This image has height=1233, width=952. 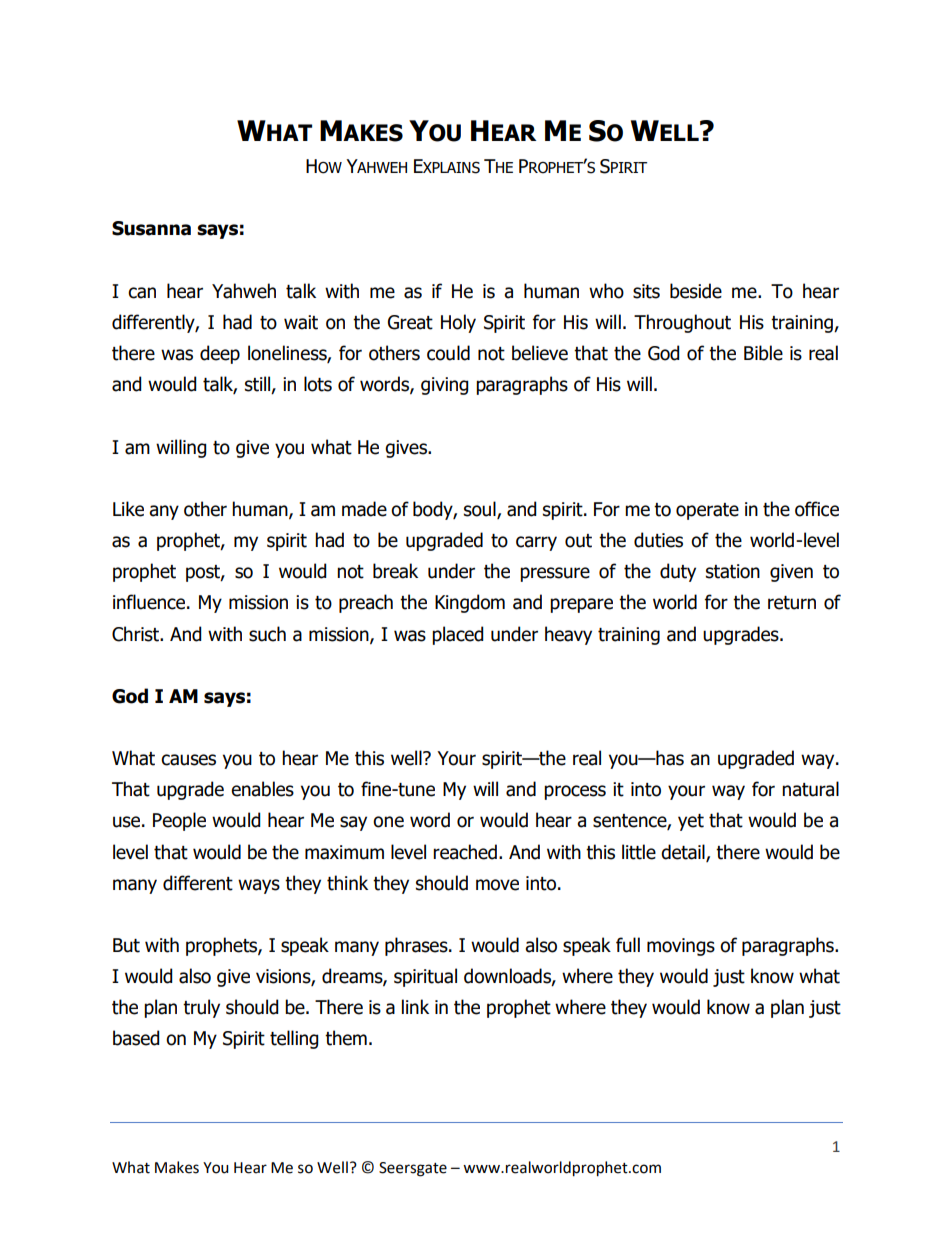 I want to click on Susanna, so click(x=151, y=228).
